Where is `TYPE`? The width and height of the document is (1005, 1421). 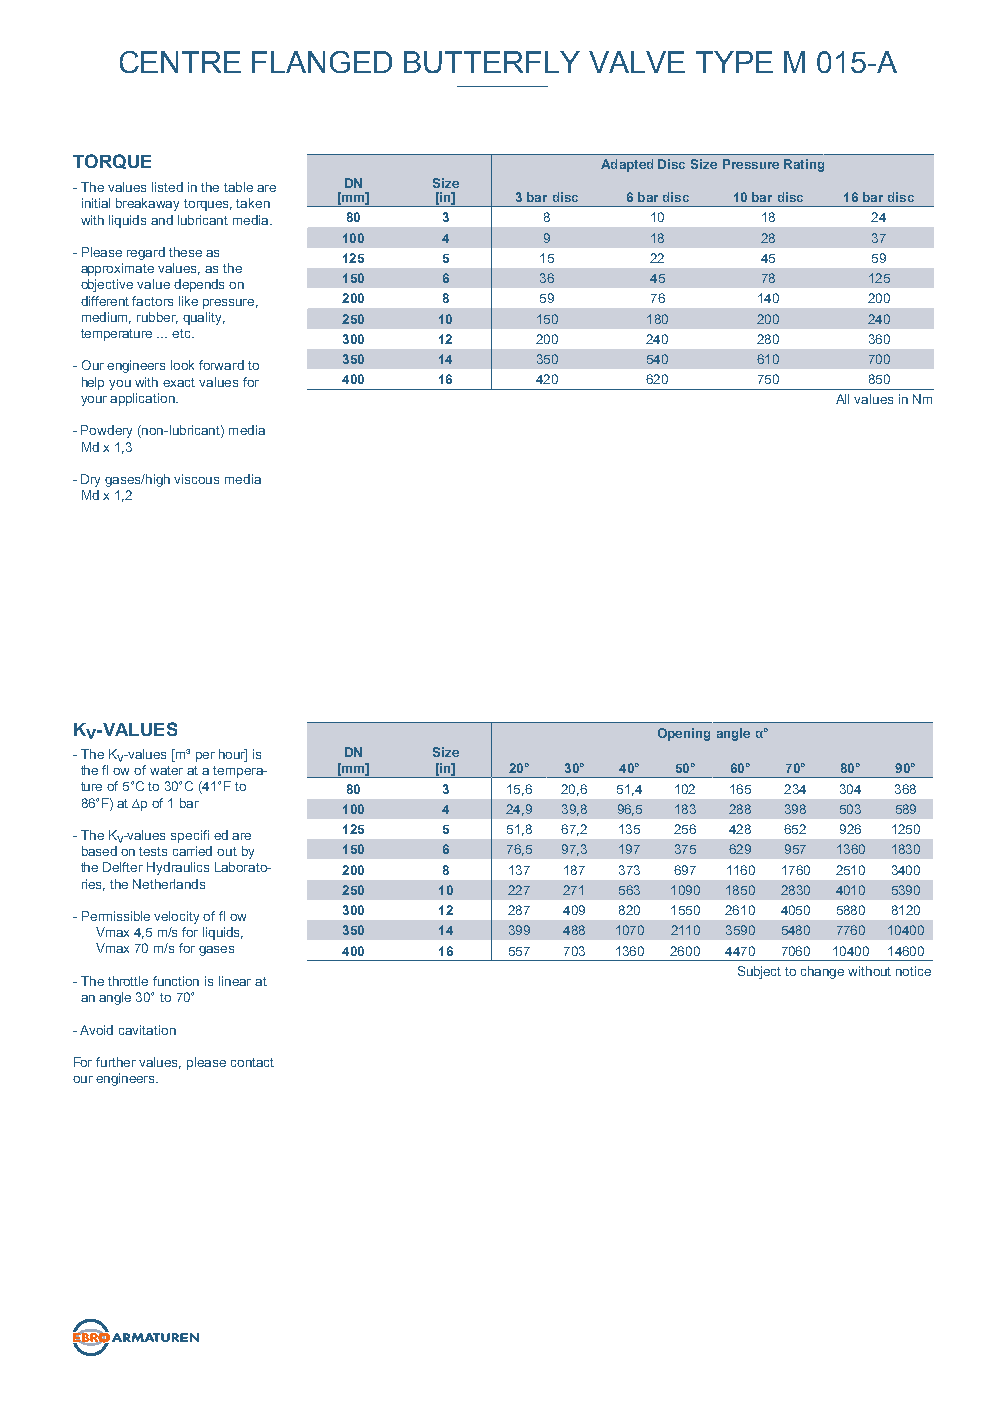
TYPE is located at coordinates (734, 62).
